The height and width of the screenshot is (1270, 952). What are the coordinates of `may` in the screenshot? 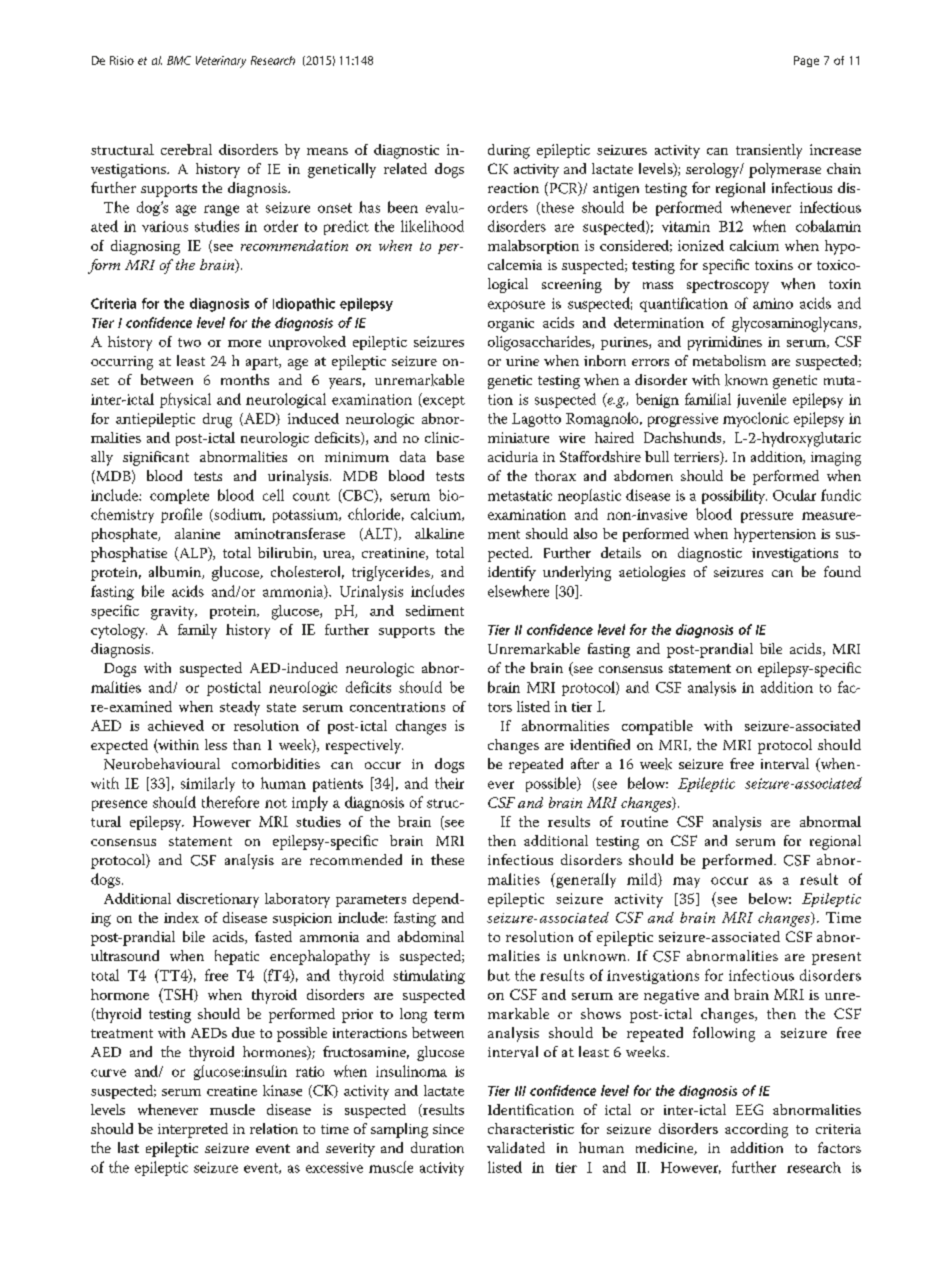 It's located at (686, 882).
